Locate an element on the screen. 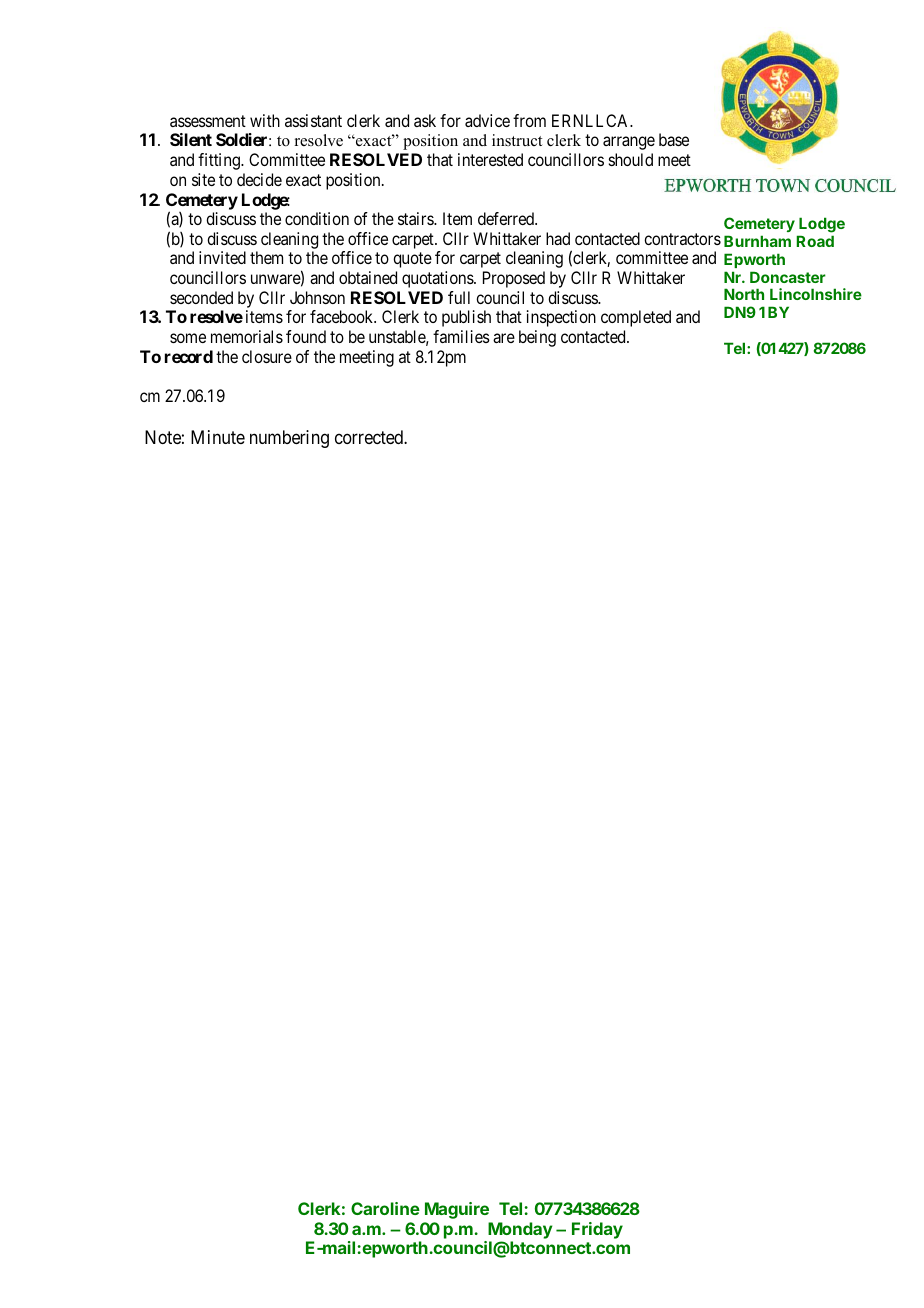 This screenshot has height=1308, width=924. completed is located at coordinates (636, 318).
